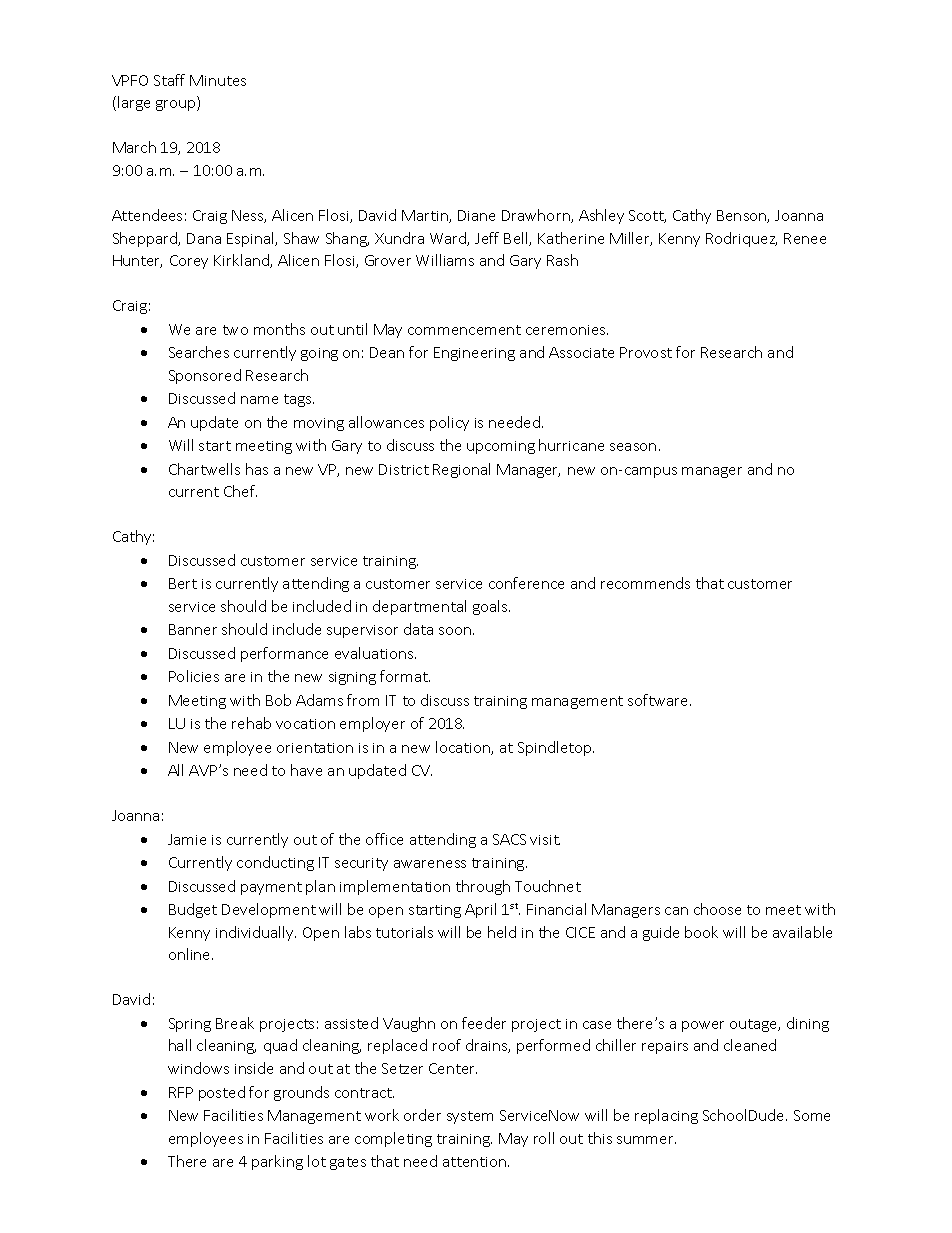 The image size is (952, 1233). I want to click on system, so click(470, 1117).
